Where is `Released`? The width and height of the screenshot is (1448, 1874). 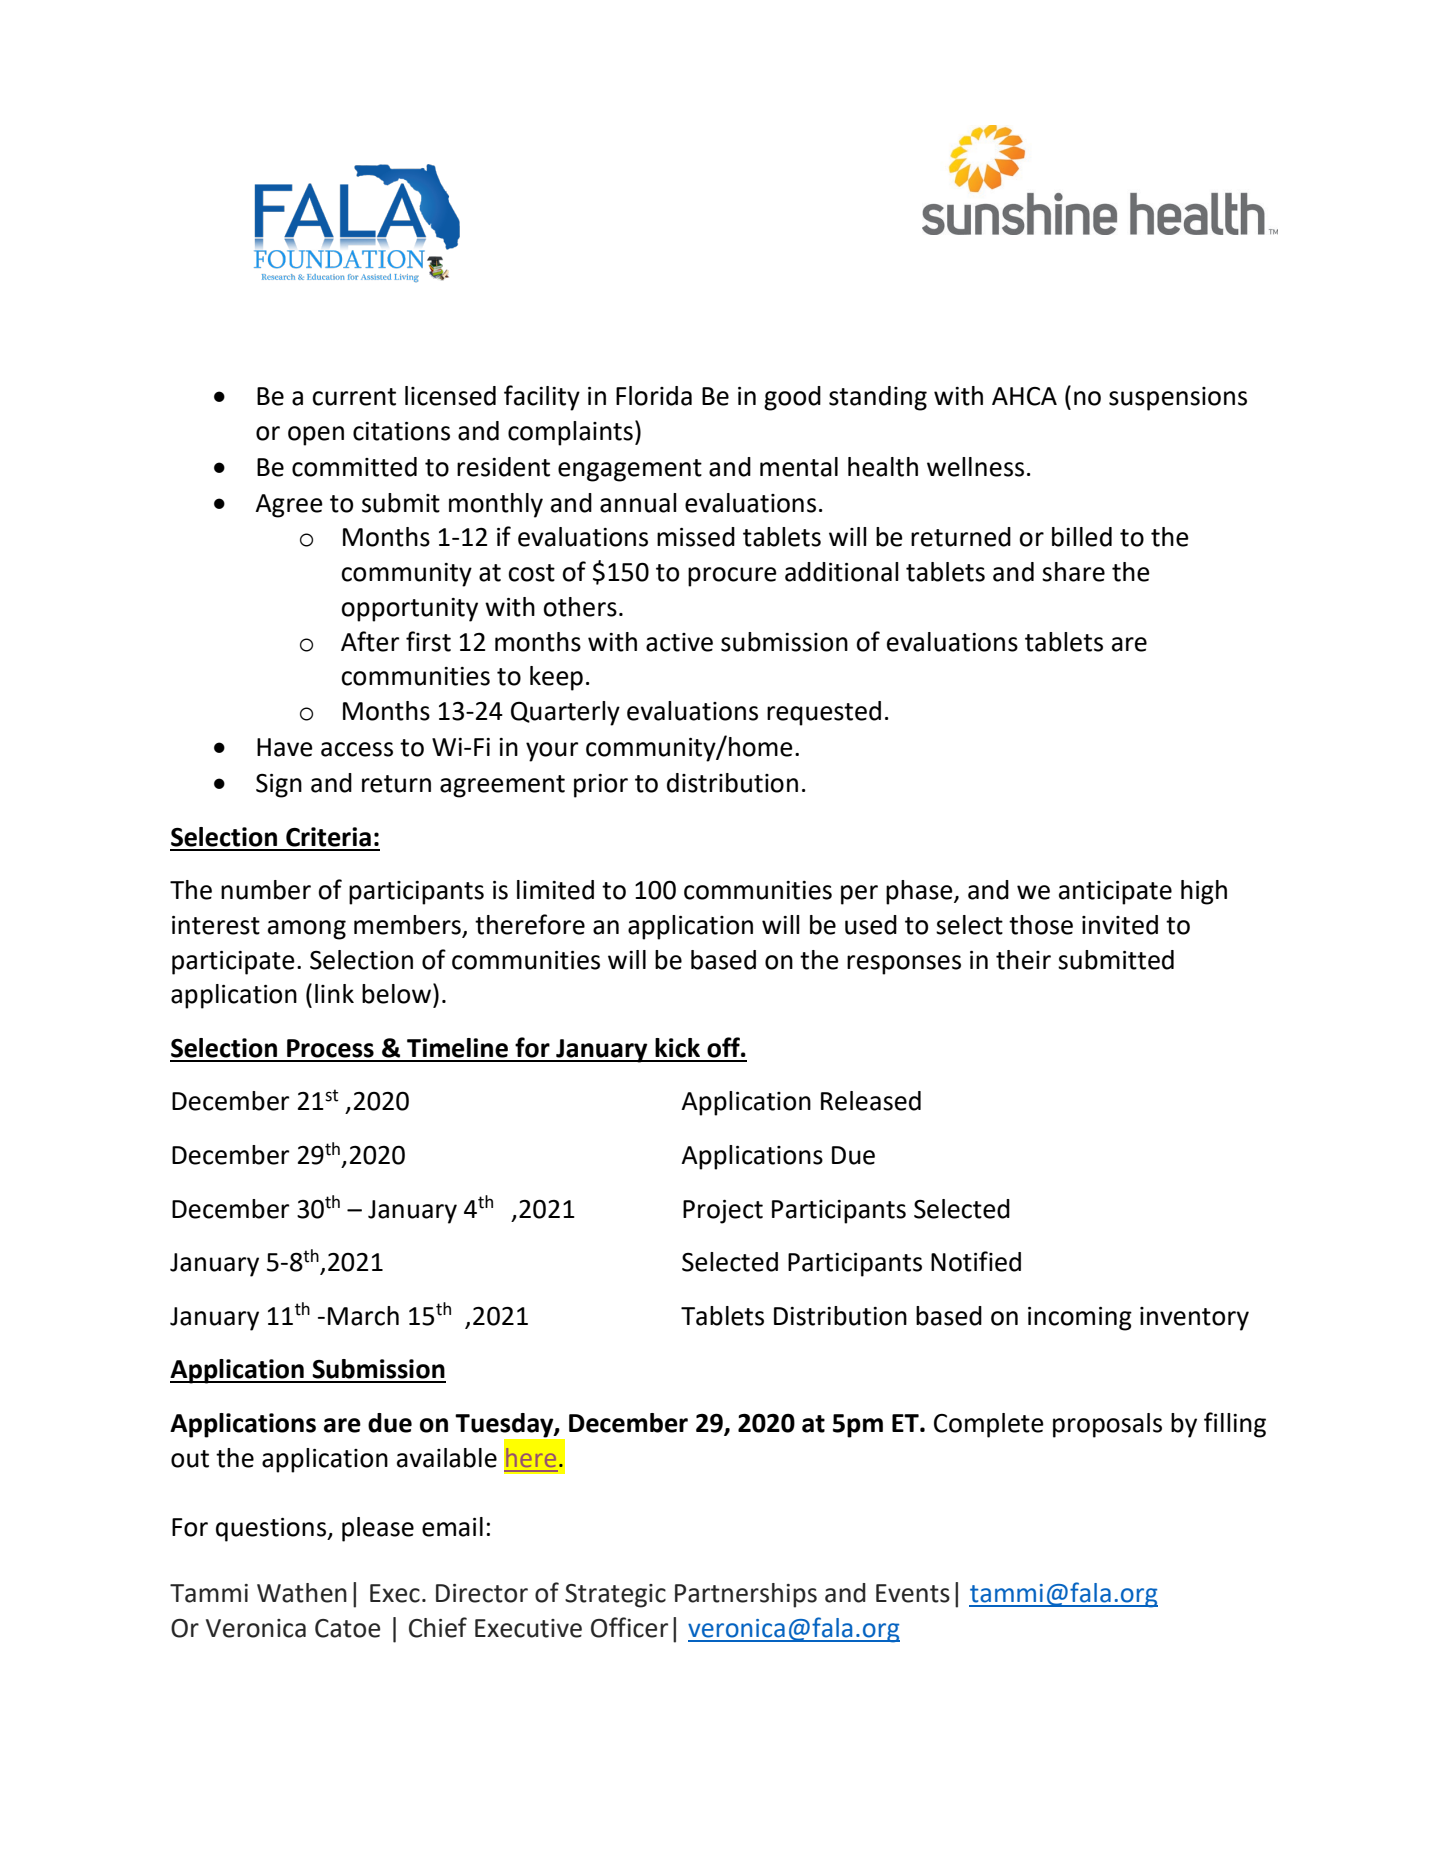
Released is located at coordinates (871, 1101).
